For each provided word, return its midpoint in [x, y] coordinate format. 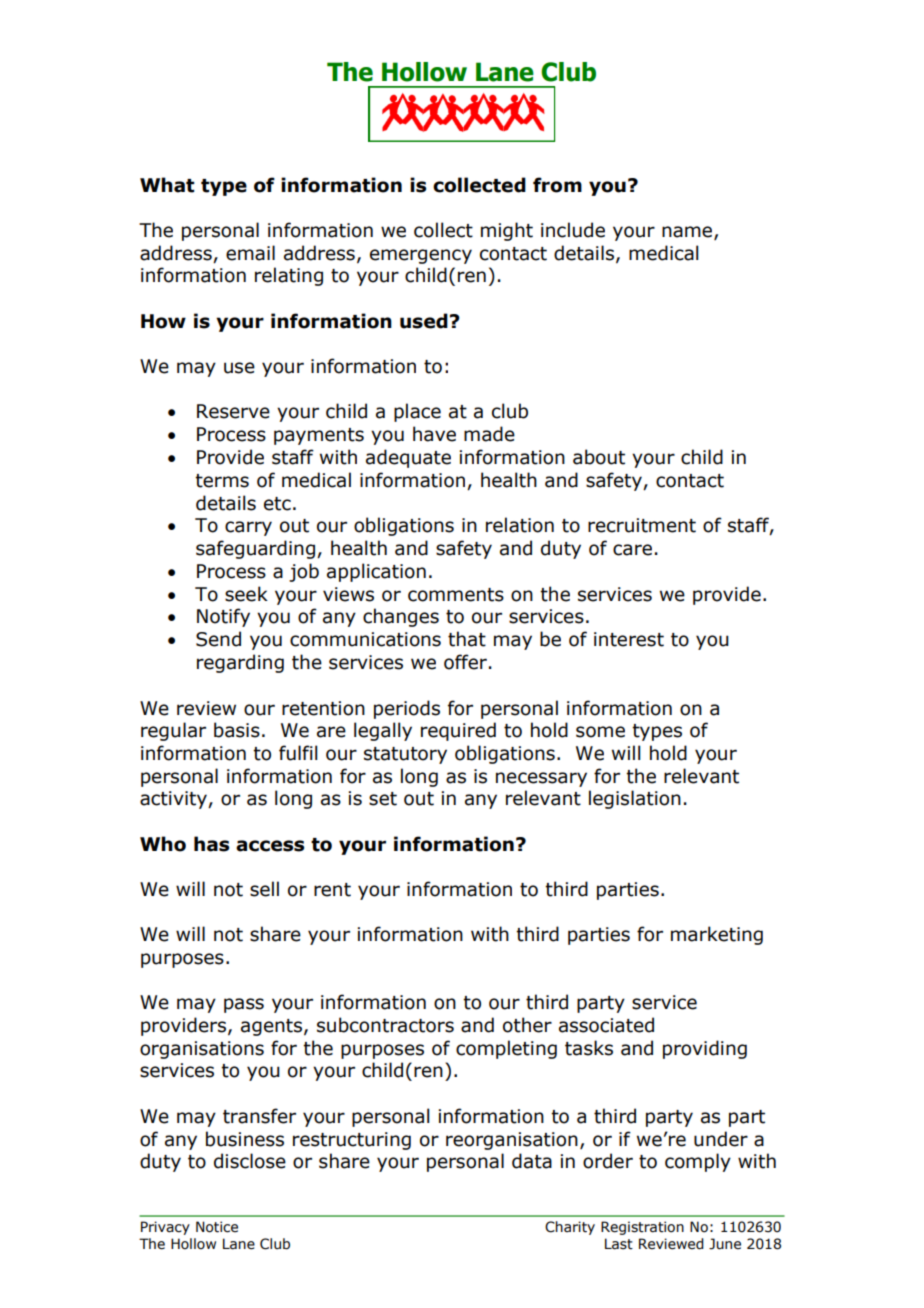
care [632, 550]
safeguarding [255, 549]
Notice [217, 1227]
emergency [421, 256]
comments [456, 595]
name [688, 233]
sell [264, 889]
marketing [717, 935]
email [250, 253]
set [383, 799]
